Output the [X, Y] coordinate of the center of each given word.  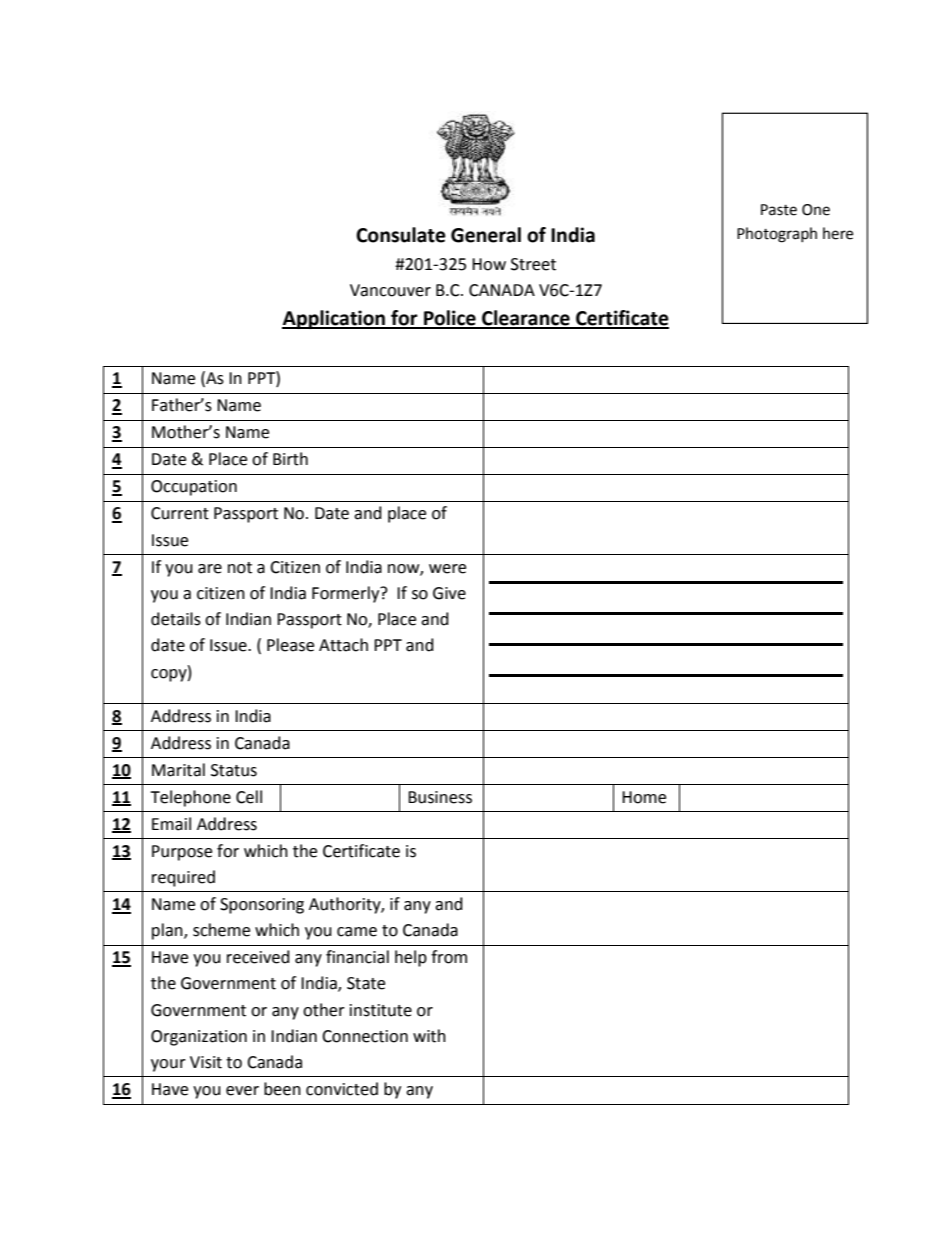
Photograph [777, 235]
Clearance [526, 319]
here [838, 233]
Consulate [401, 235]
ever [242, 1091]
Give [449, 593]
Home [644, 797]
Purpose [182, 853]
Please [290, 645]
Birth [290, 459]
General [486, 235]
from [449, 957]
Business [440, 797]
